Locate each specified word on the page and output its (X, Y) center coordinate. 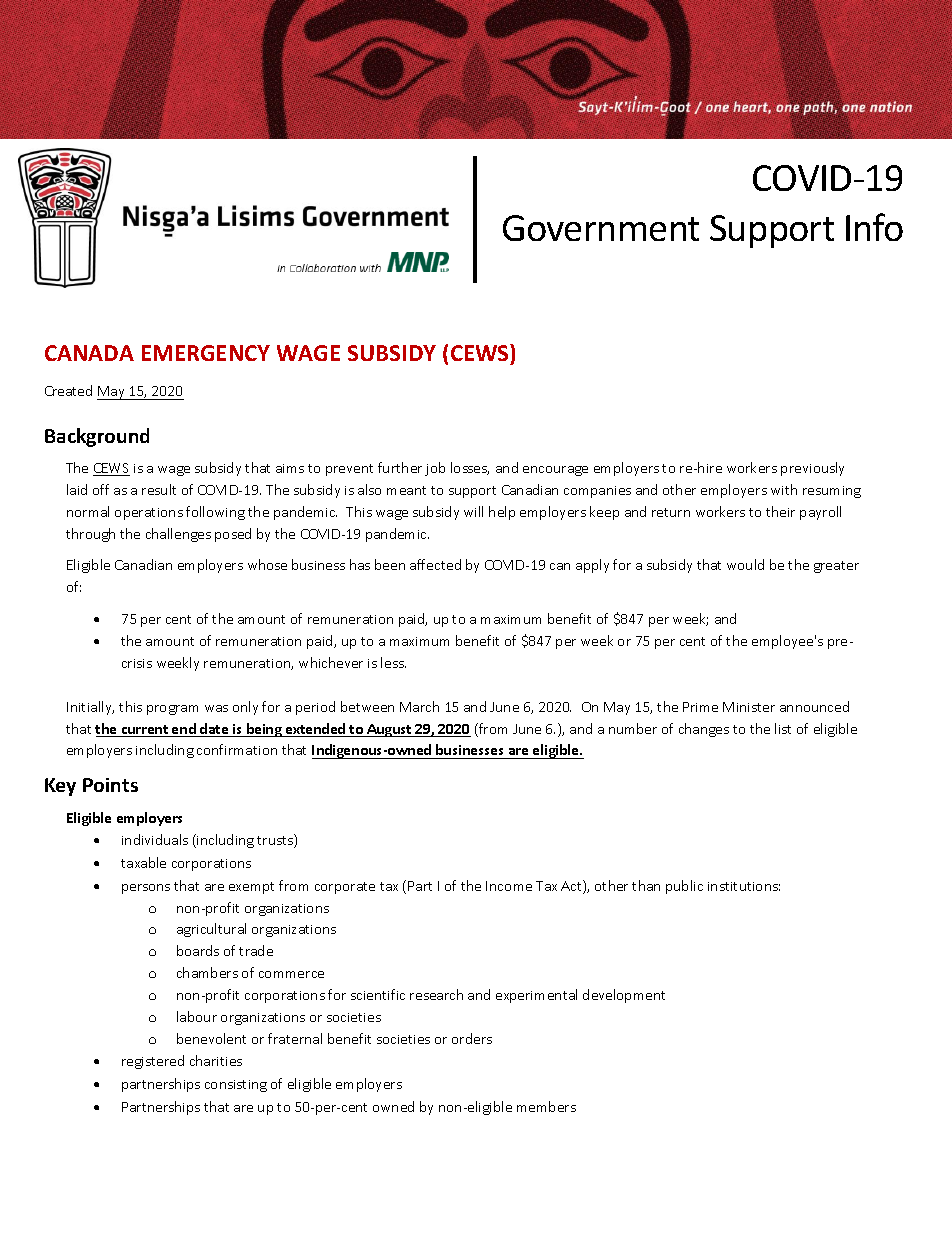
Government (601, 228)
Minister (749, 707)
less (393, 662)
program (172, 710)
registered (153, 1062)
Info (874, 227)
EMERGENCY (206, 353)
